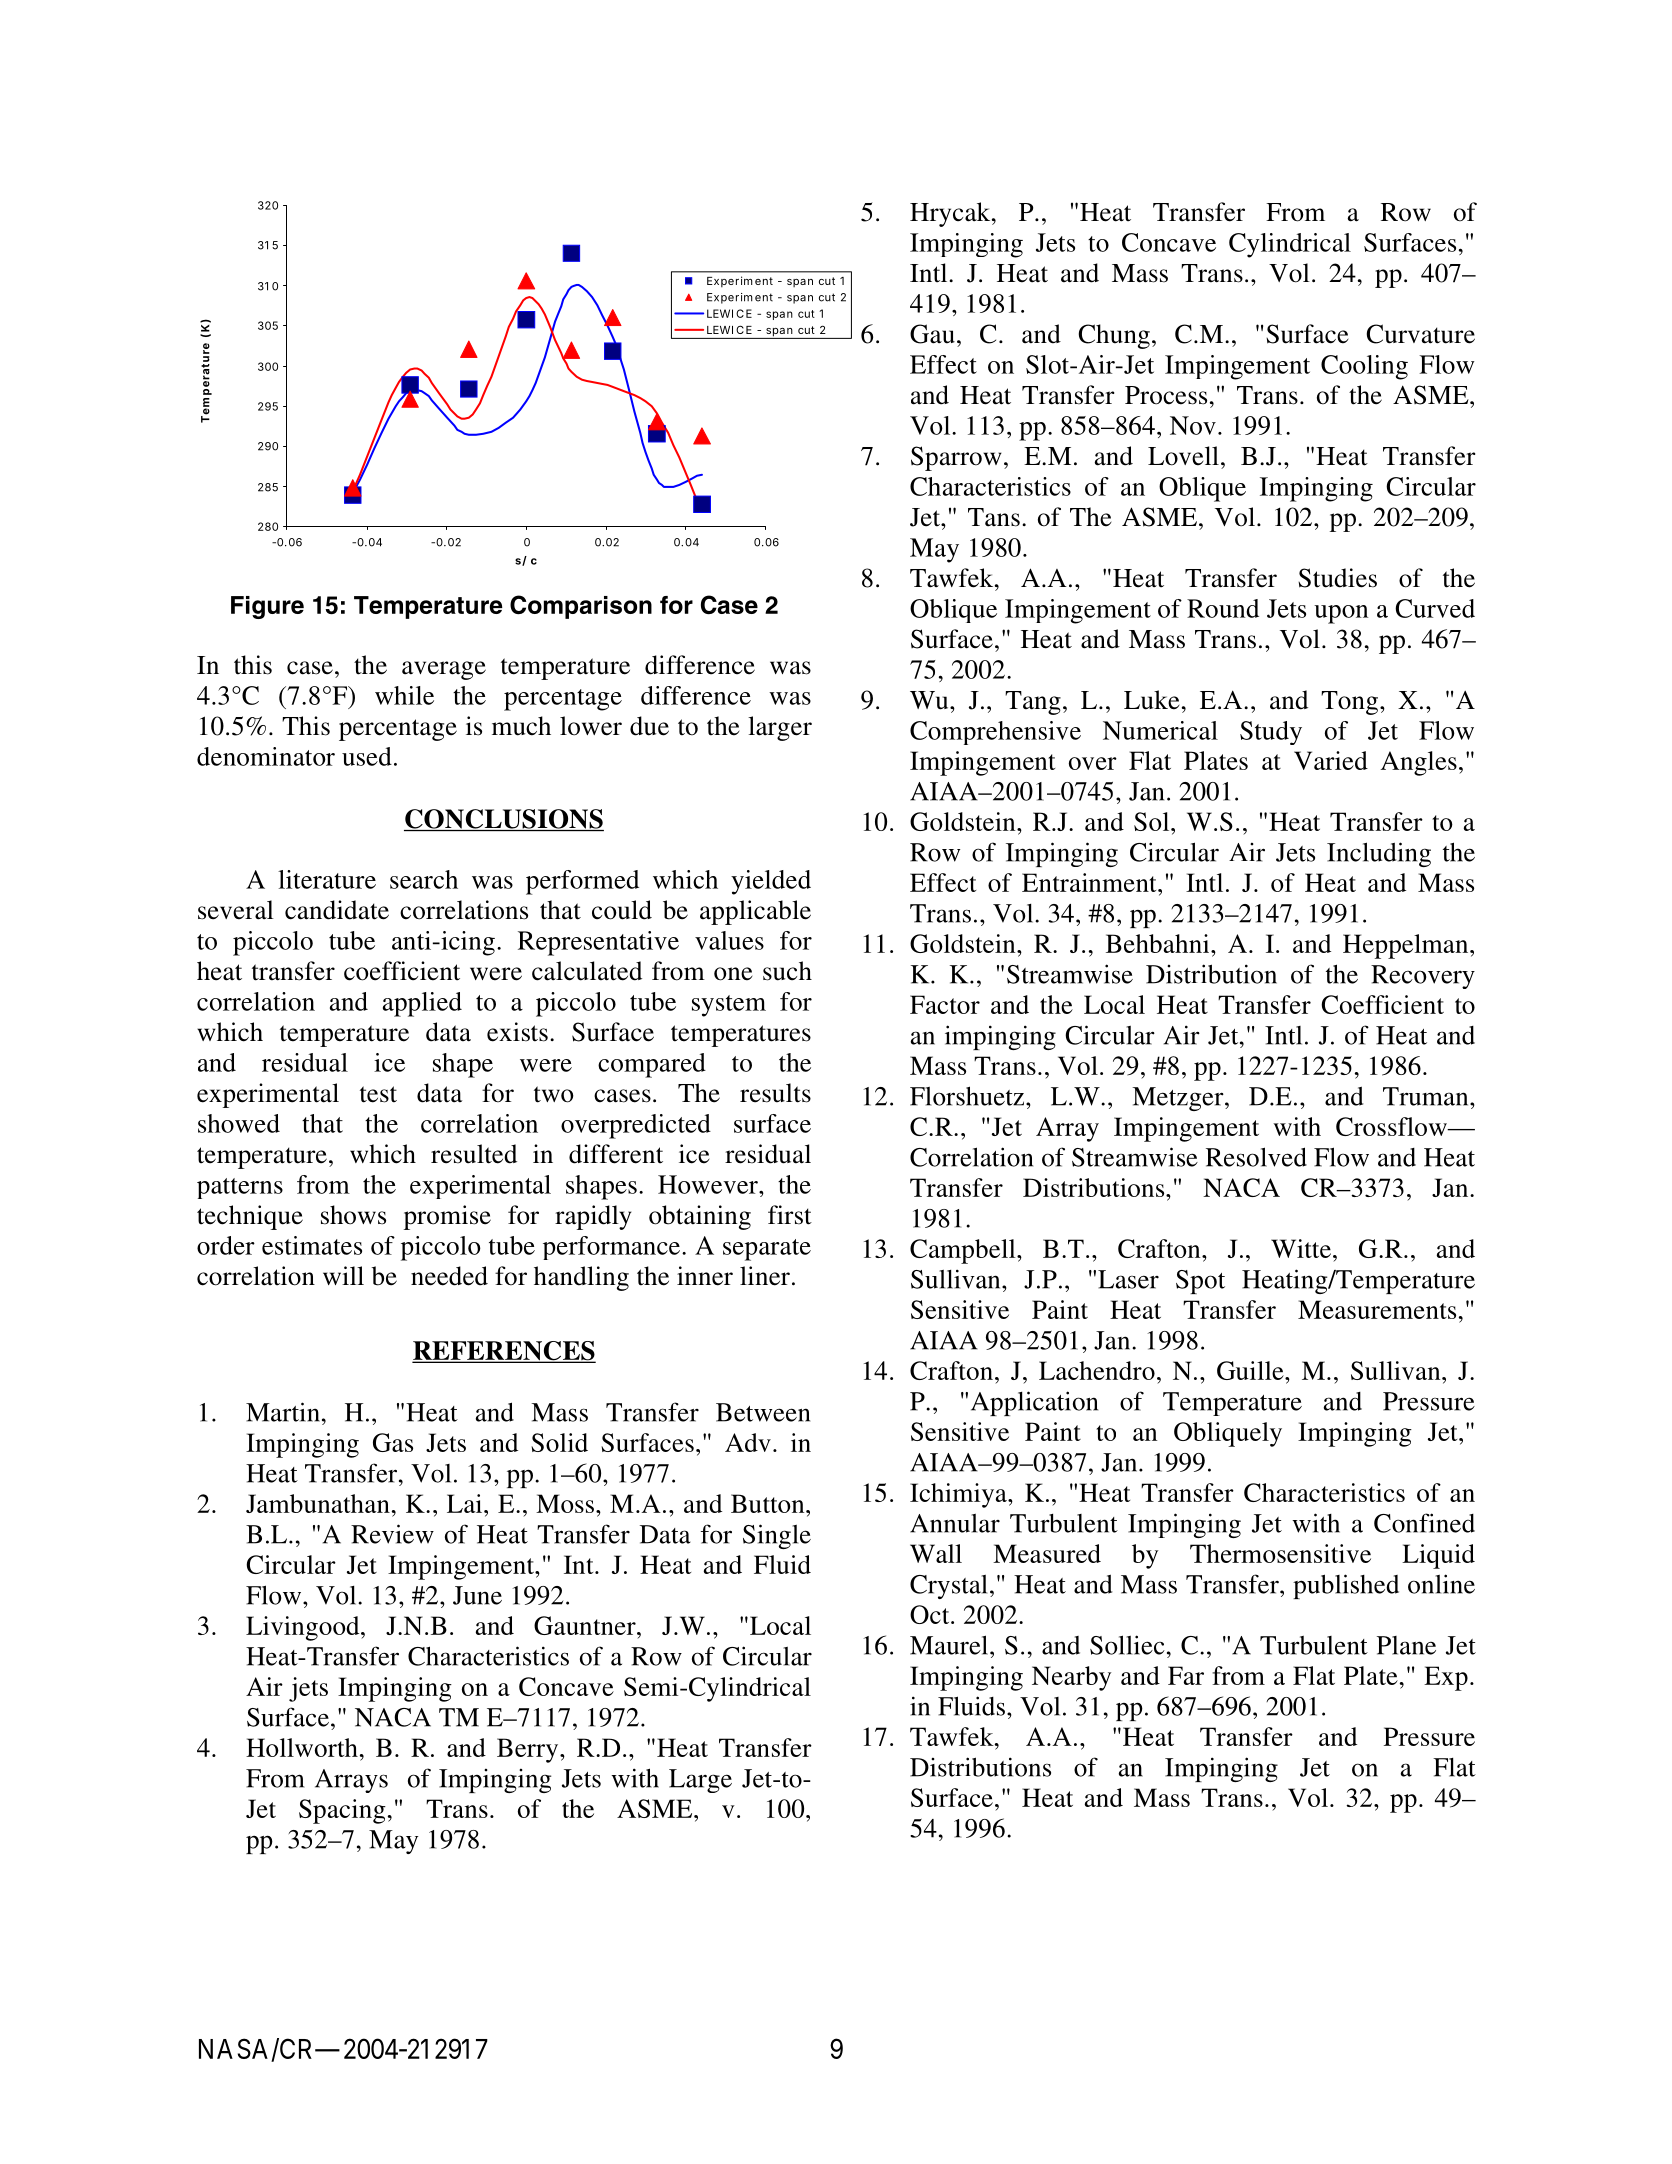  I want to click on Cooling, so click(1364, 367).
